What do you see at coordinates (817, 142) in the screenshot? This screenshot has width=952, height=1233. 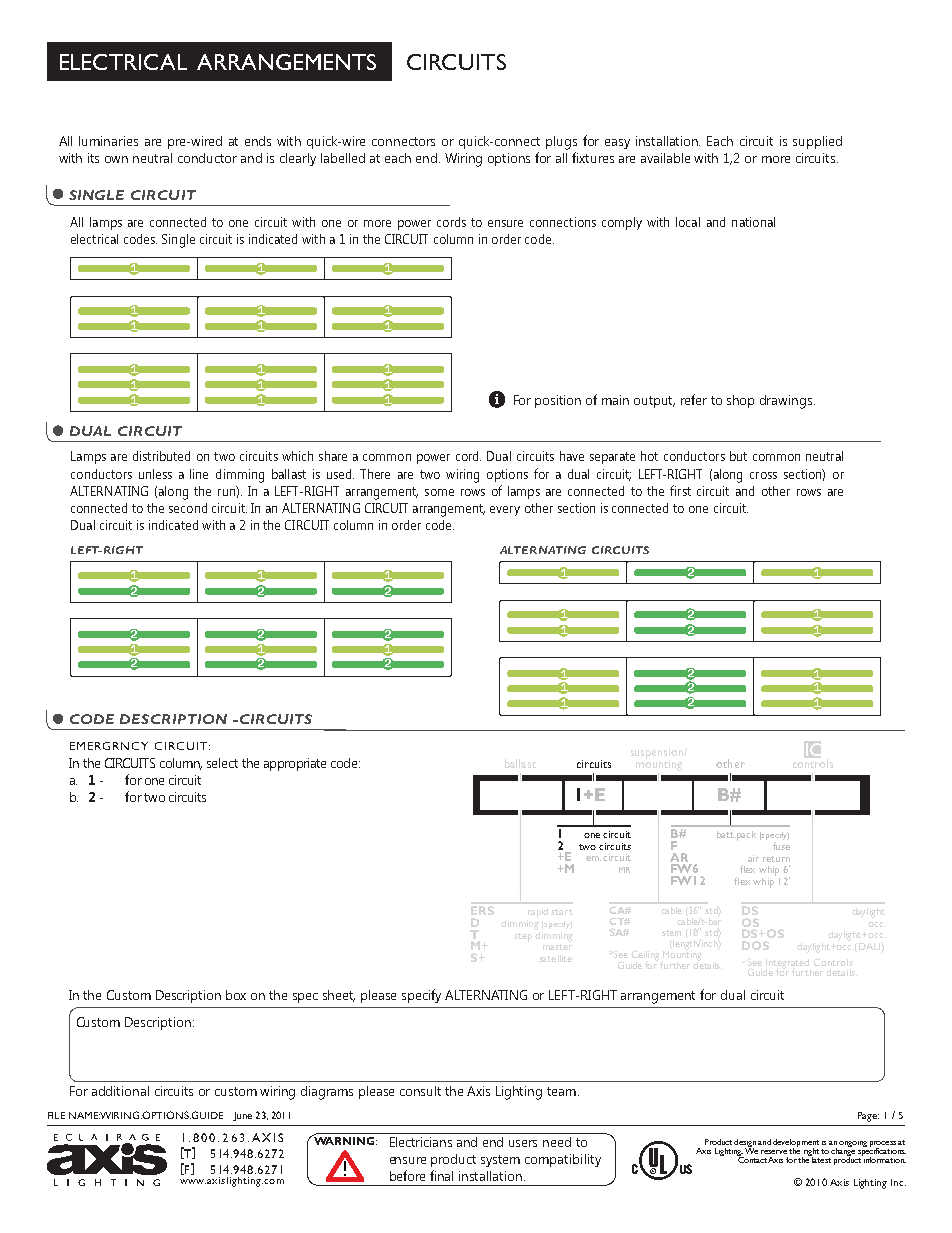 I see `supplied` at bounding box center [817, 142].
